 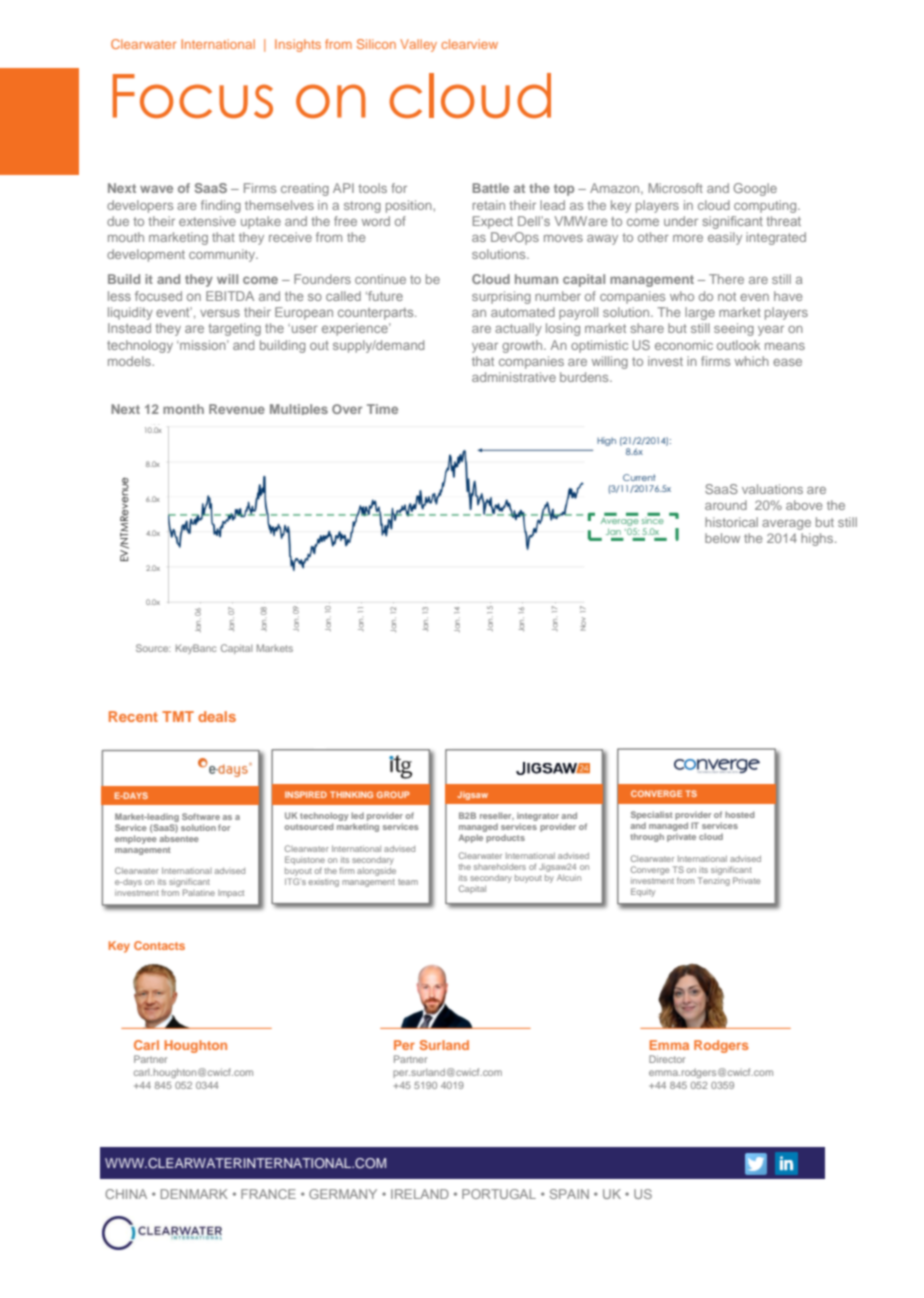 I want to click on deals, so click(x=217, y=716).
